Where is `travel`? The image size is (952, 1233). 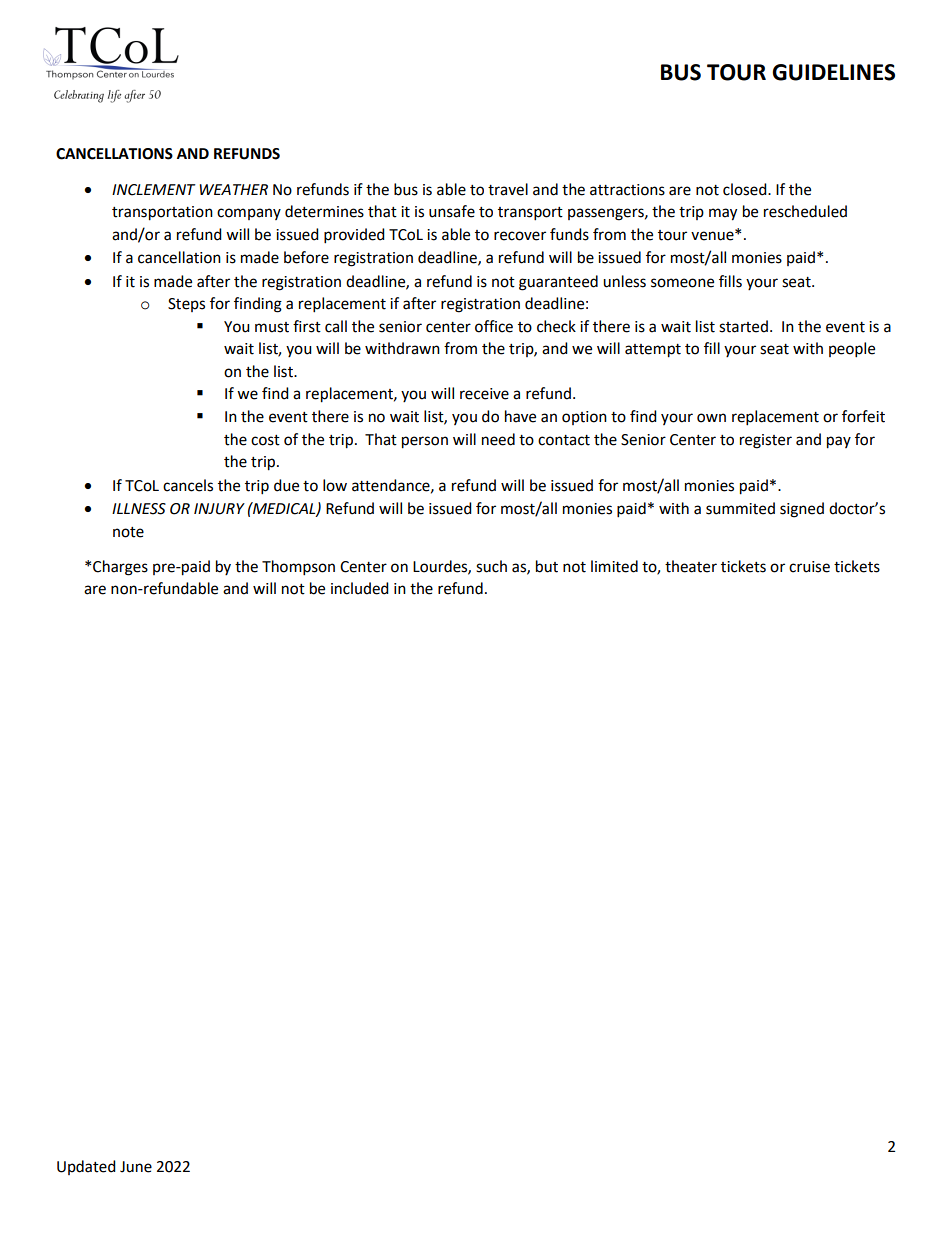
travel is located at coordinates (508, 189).
